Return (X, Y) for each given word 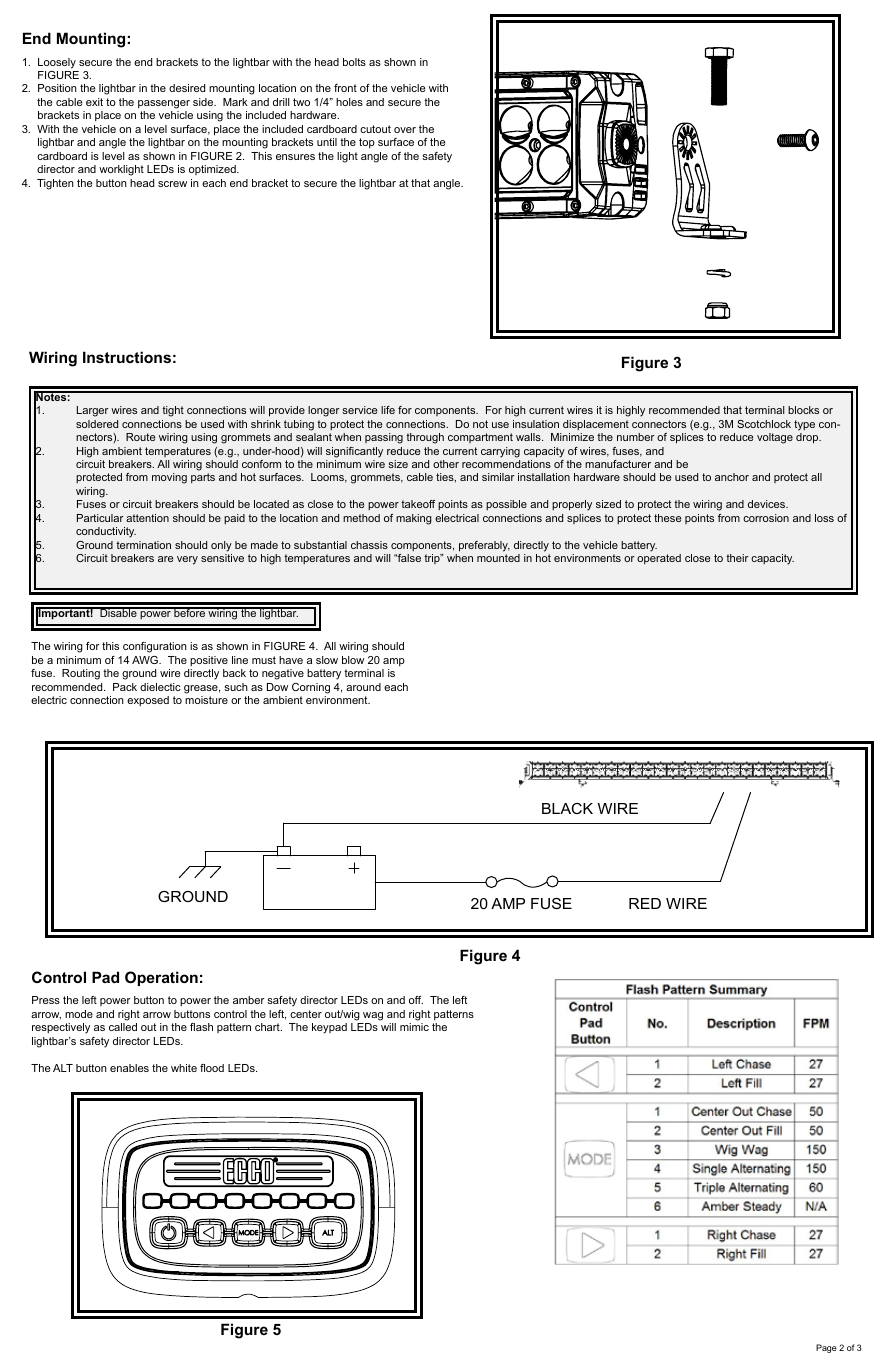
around (363, 687)
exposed (148, 701)
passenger (164, 104)
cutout (375, 129)
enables (129, 1068)
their (737, 558)
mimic (414, 1027)
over (405, 130)
